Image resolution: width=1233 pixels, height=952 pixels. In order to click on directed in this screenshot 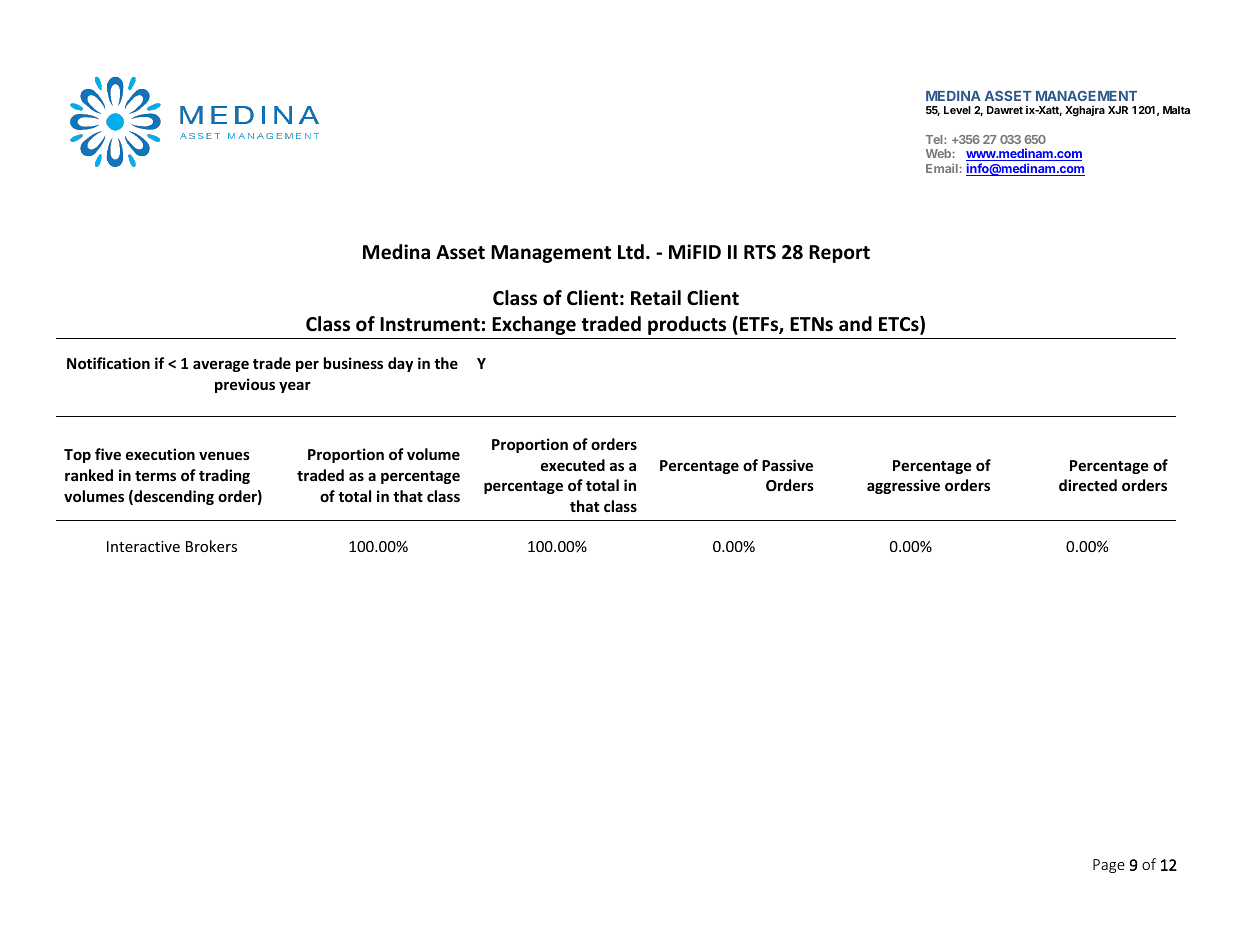, I will do `click(1088, 485)`.
